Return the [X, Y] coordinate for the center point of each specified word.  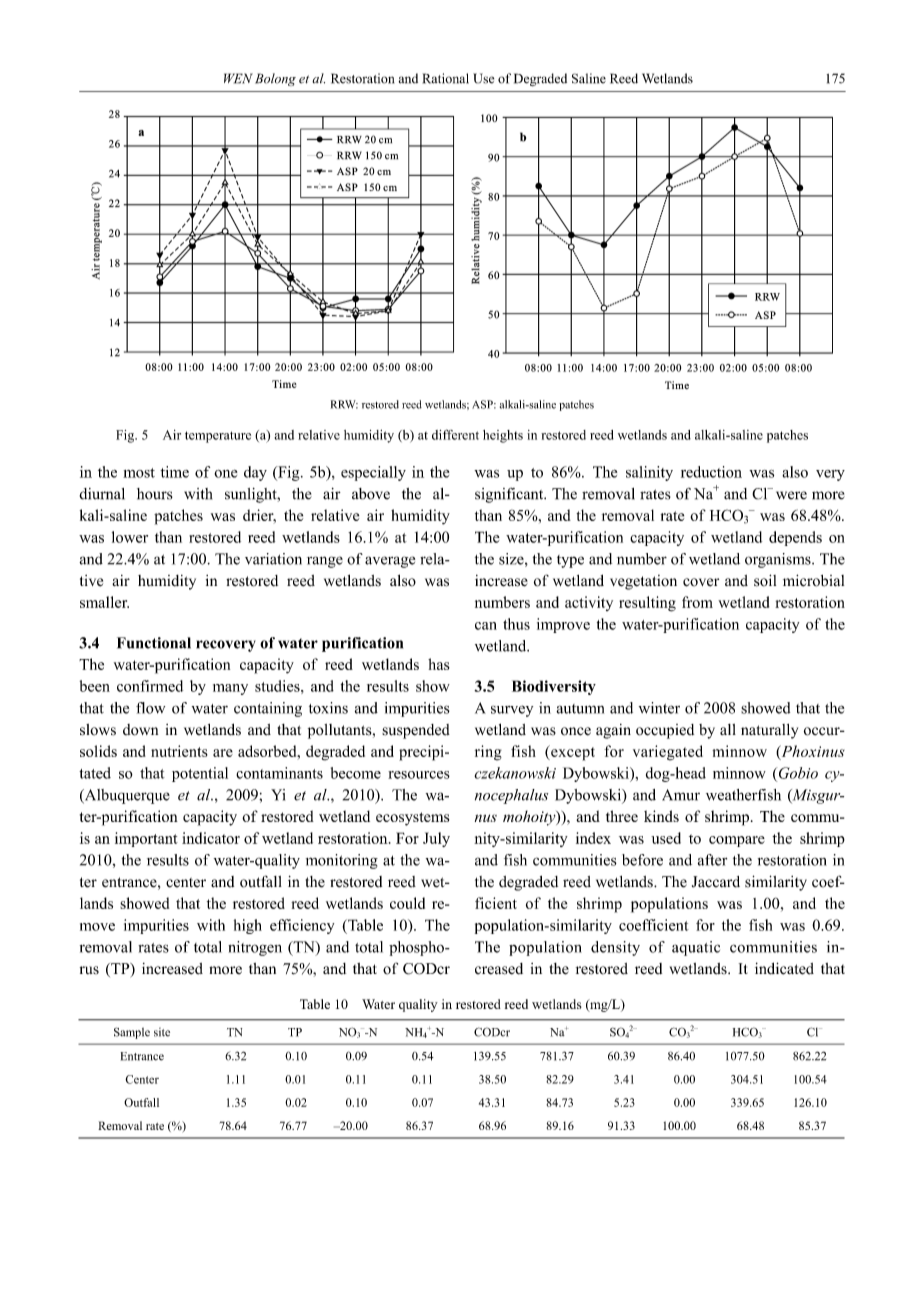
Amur [681, 795]
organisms [779, 560]
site [162, 1032]
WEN [238, 78]
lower [130, 537]
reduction [711, 472]
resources [419, 775]
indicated [784, 968]
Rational [446, 78]
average [390, 562]
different [455, 434]
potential [200, 774]
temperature [218, 437]
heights [503, 436]
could [407, 903]
